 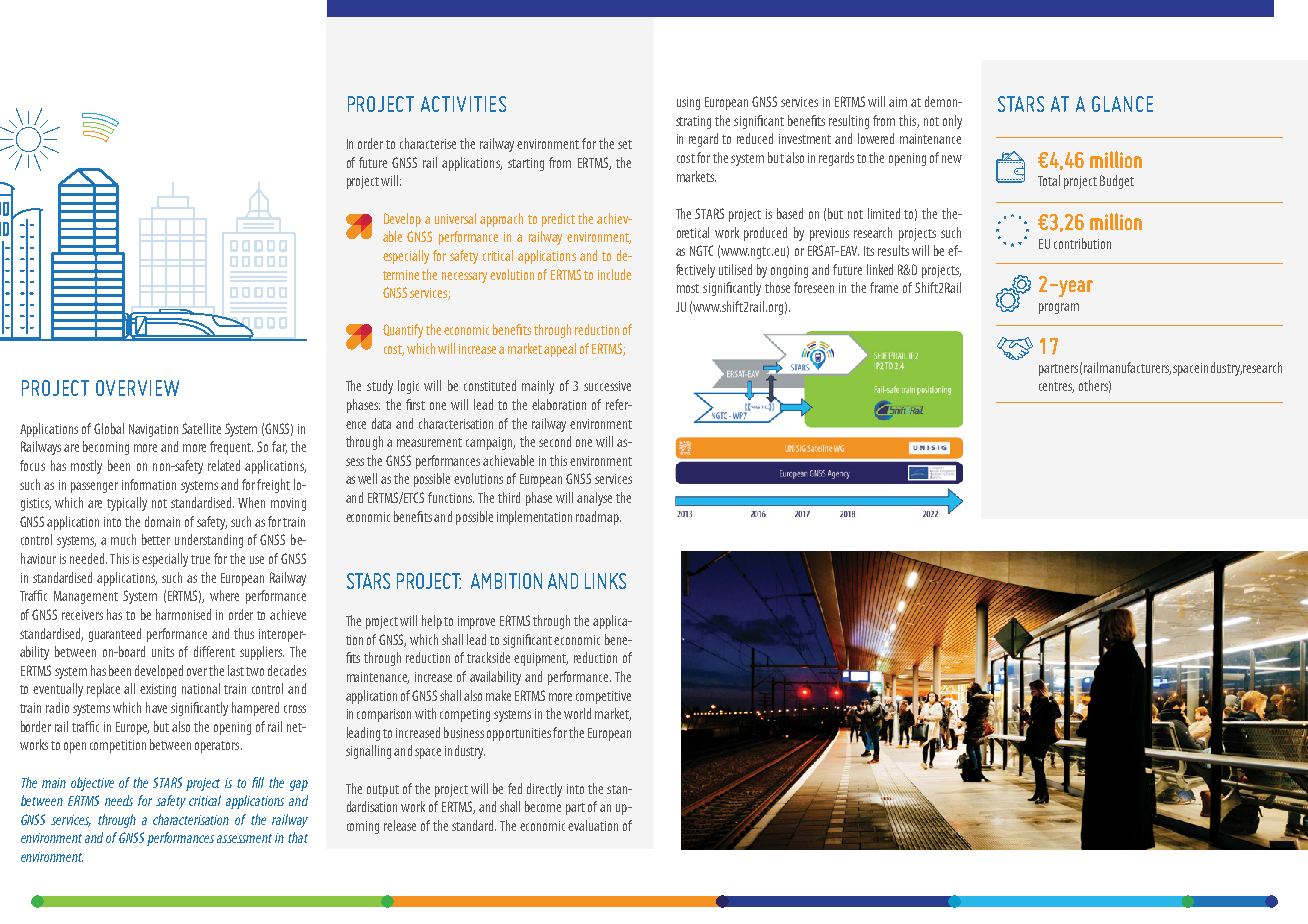 What do you see at coordinates (560, 350) in the image?
I see `appeal` at bounding box center [560, 350].
